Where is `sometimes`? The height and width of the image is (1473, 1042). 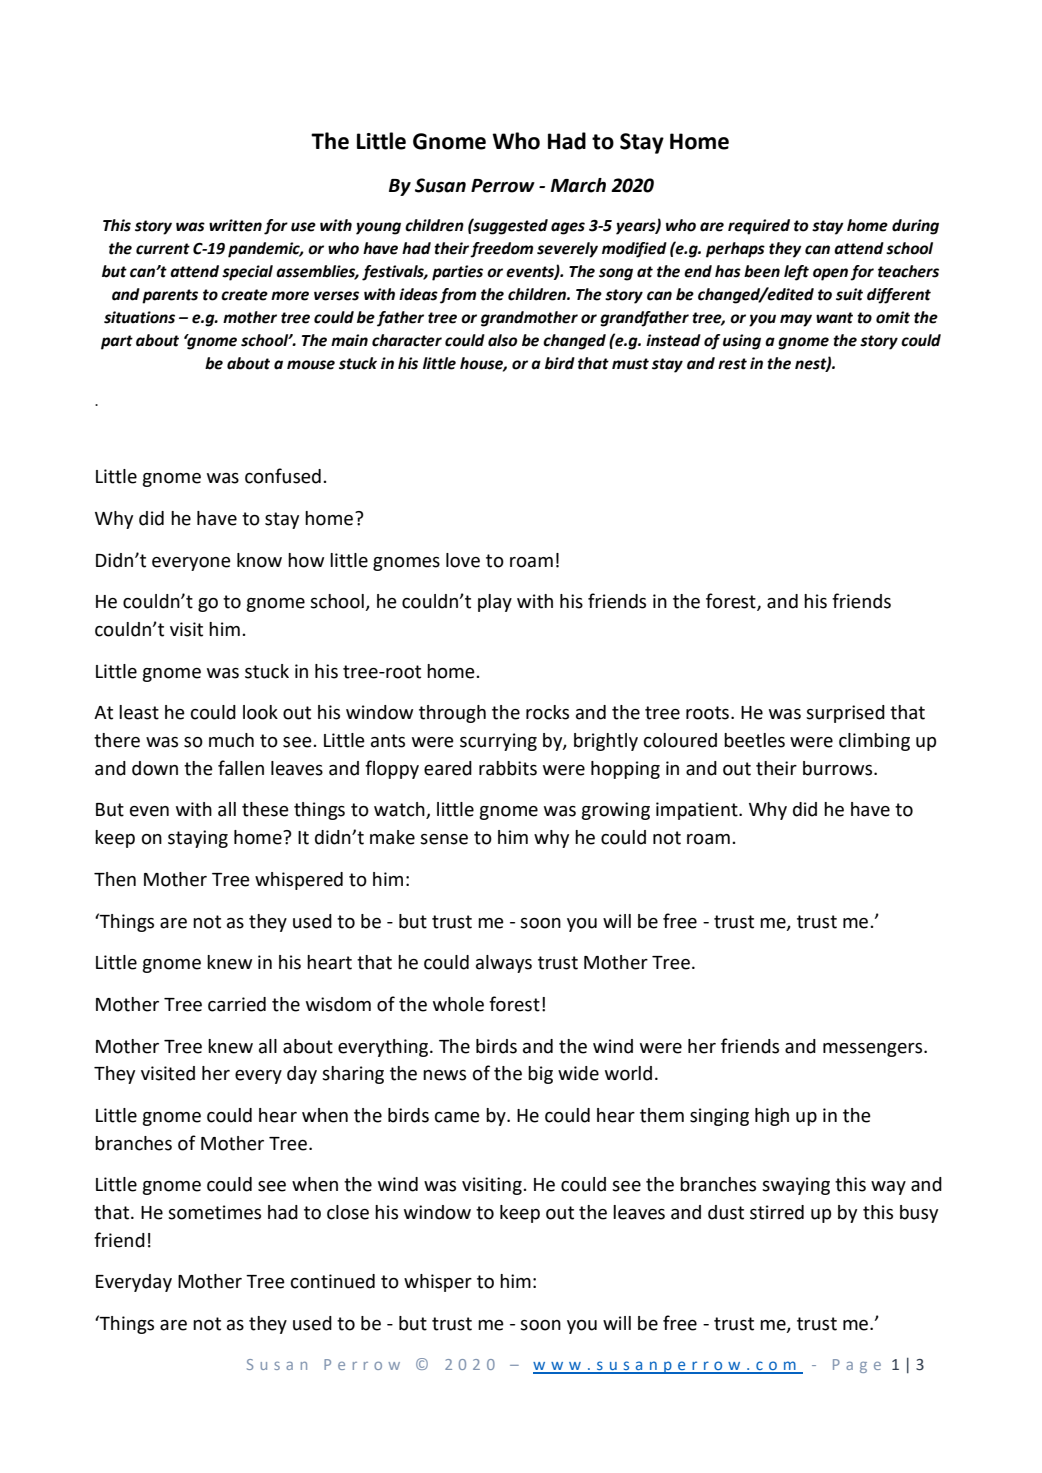 sometimes is located at coordinates (214, 1212).
